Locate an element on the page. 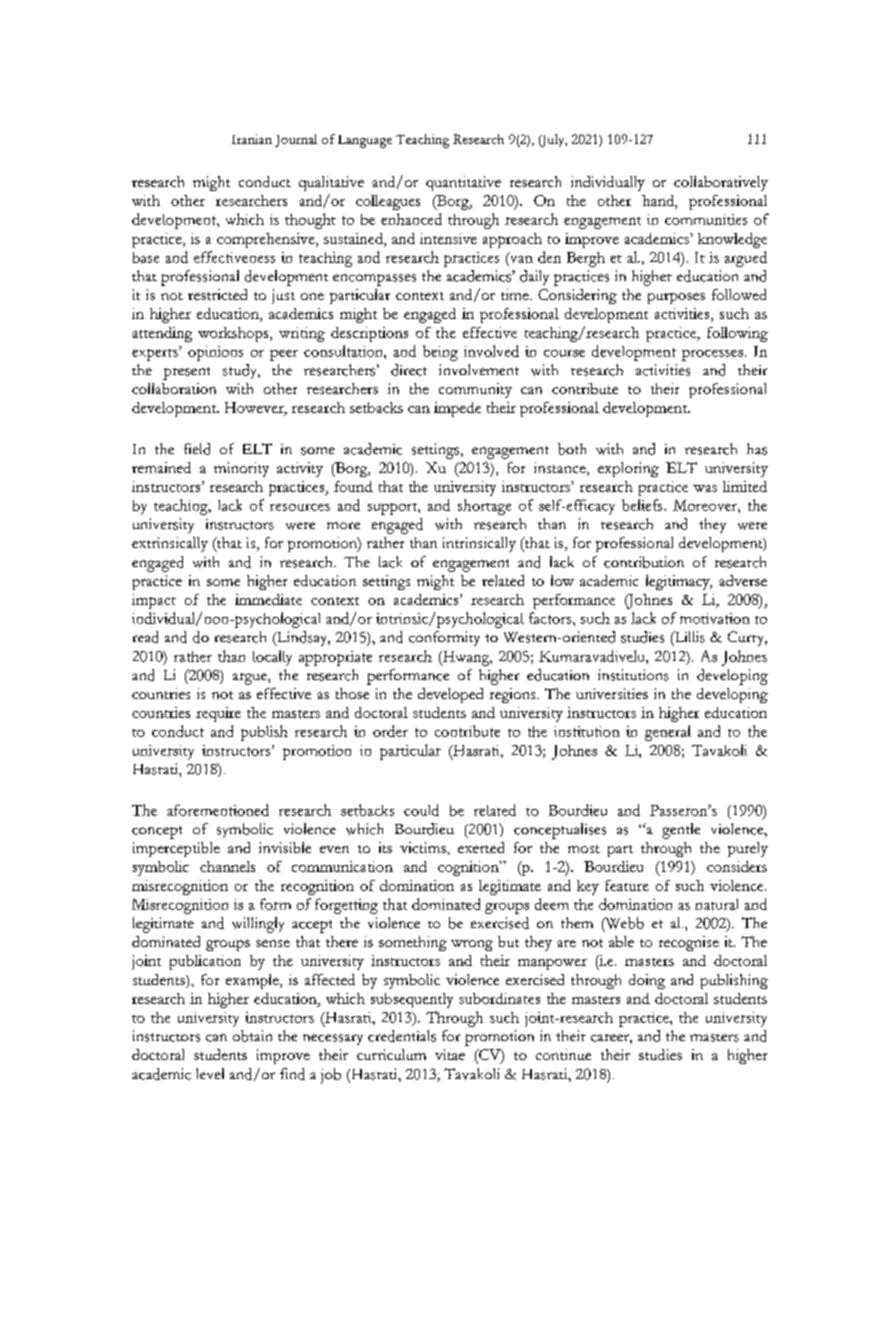  require is located at coordinates (218, 714).
